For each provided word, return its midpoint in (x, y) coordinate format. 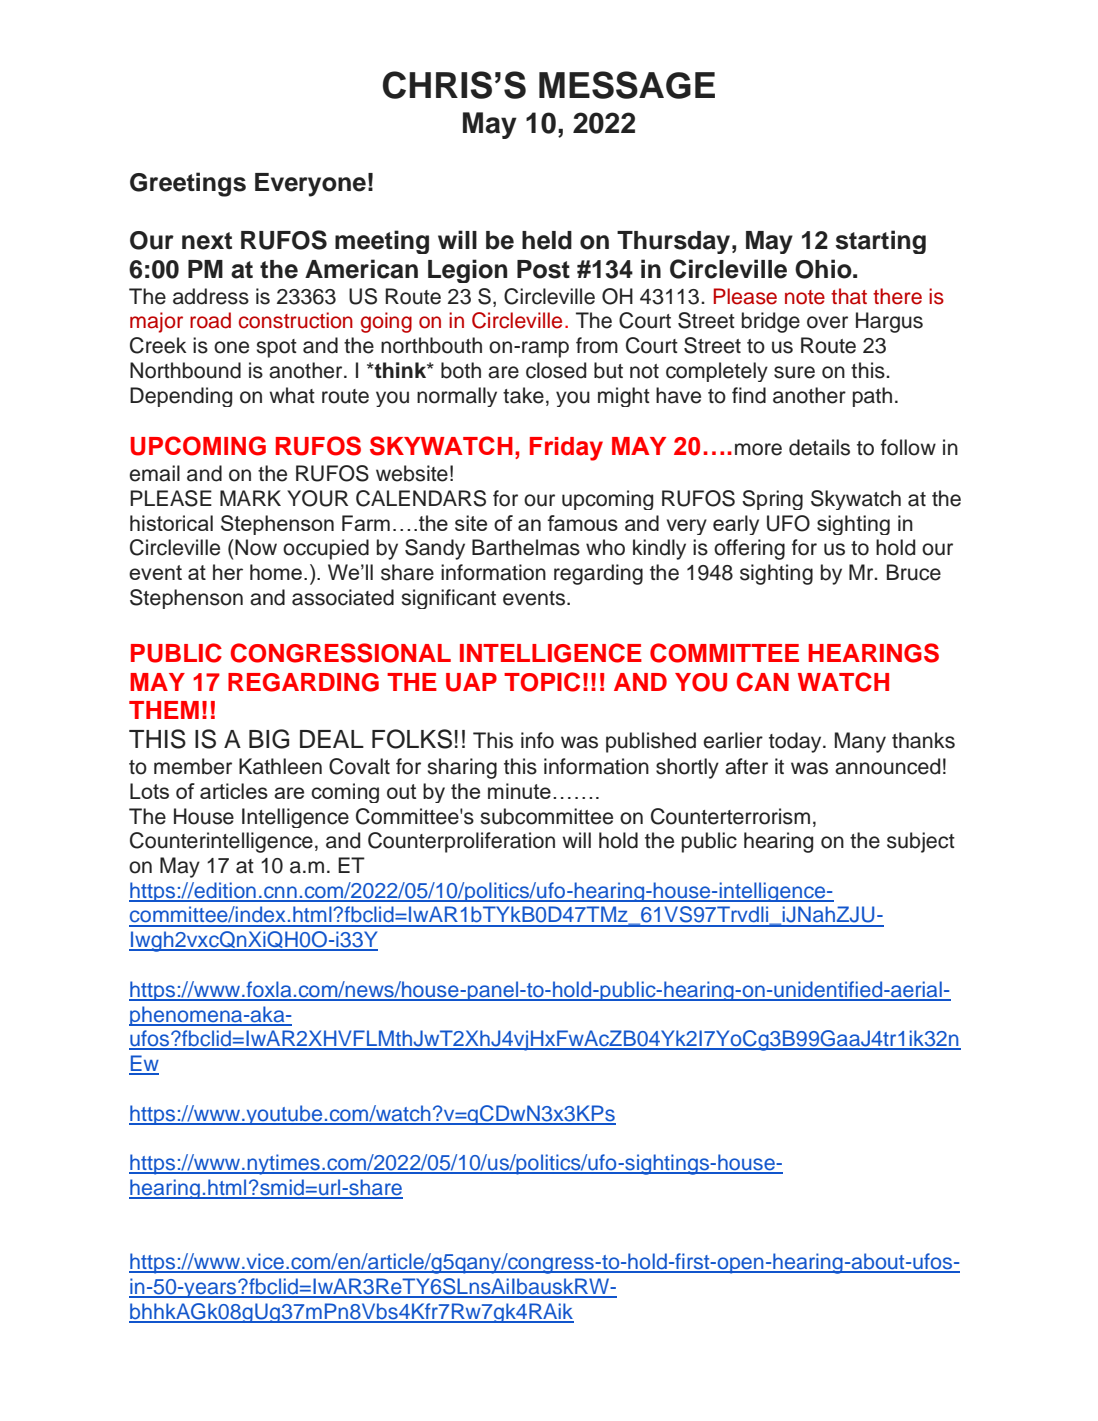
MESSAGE (627, 85)
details (819, 447)
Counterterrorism (730, 816)
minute (519, 791)
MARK (250, 498)
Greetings (188, 184)
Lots (149, 791)
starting (881, 242)
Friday (566, 449)
